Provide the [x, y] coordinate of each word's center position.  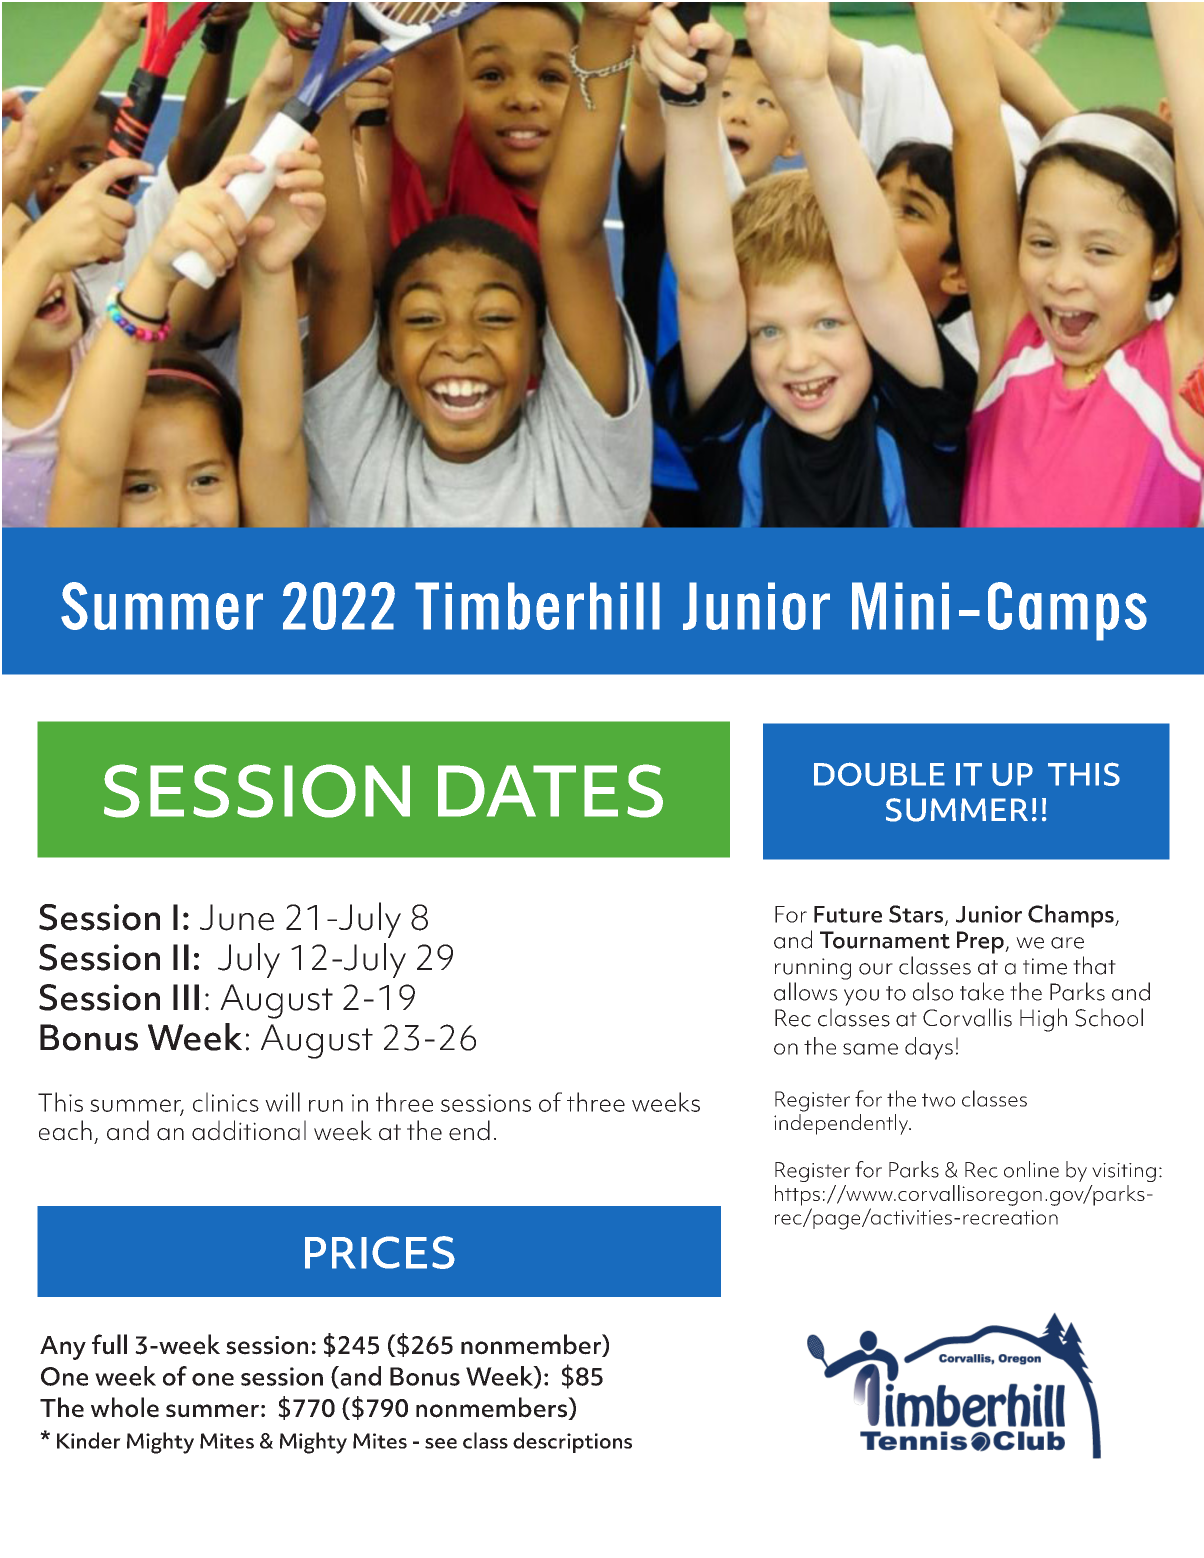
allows [806, 991]
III [186, 997]
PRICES [380, 1252]
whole [125, 1407]
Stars [917, 915]
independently [842, 1124]
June [237, 917]
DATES [550, 791]
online [1031, 1169]
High [1043, 1020]
